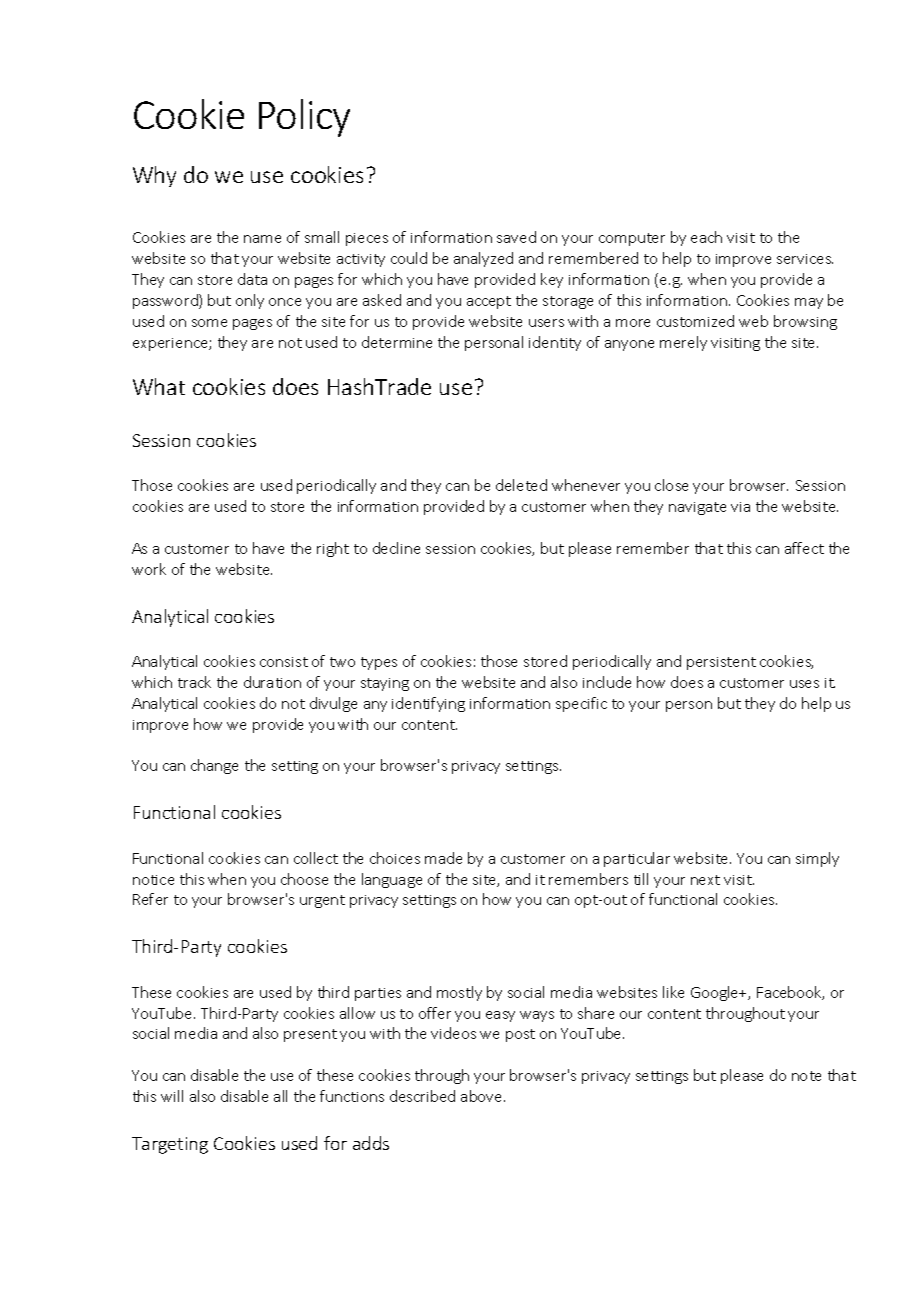 Image resolution: width=924 pixels, height=1308 pixels. Describe the element at coordinates (172, 1096) in the image. I see `will` at that location.
